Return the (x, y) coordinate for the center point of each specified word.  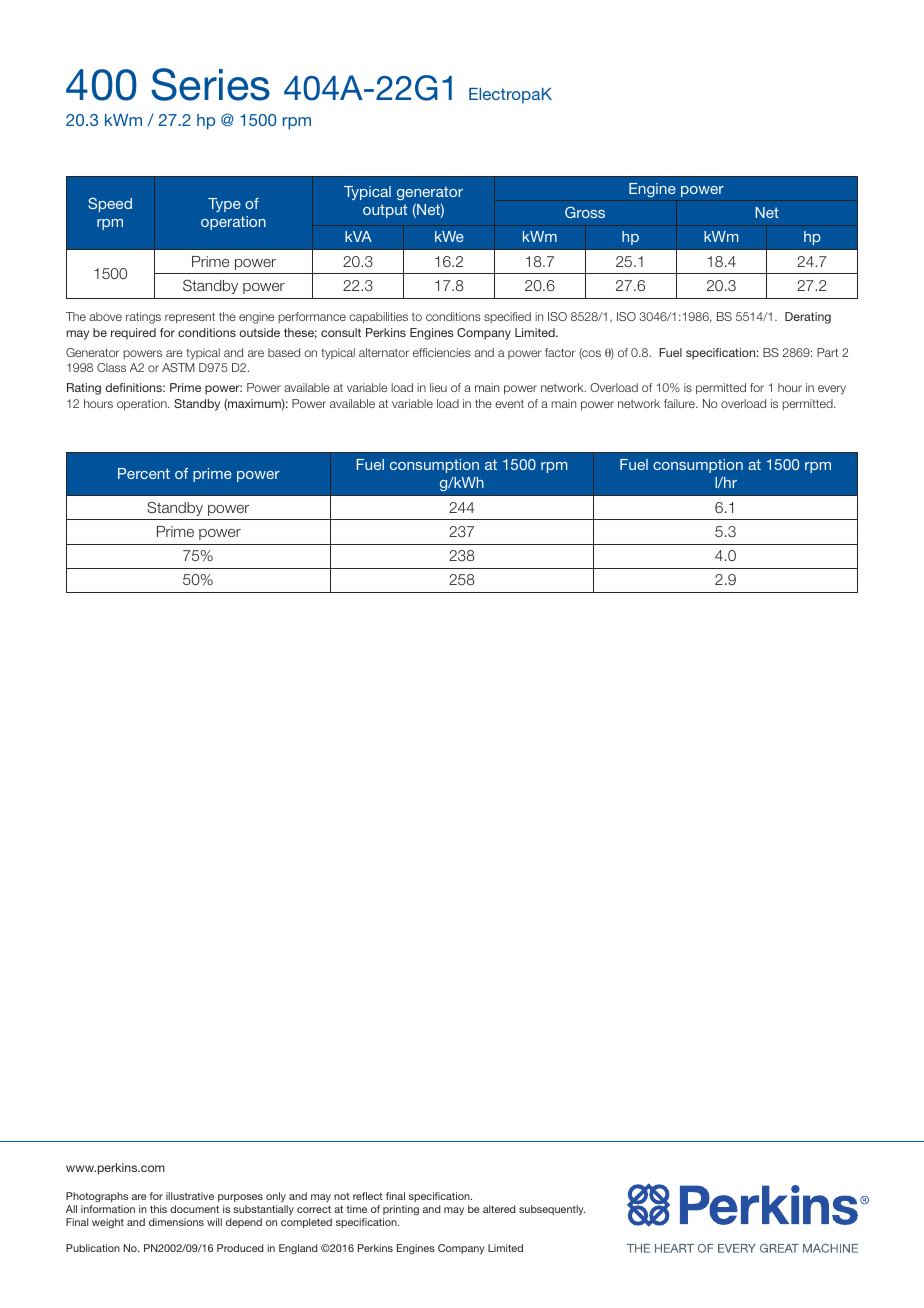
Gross (585, 212)
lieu (438, 387)
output (385, 211)
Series (210, 84)
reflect (368, 1196)
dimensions (176, 1222)
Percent (144, 473)
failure (680, 403)
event (509, 404)
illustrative (190, 1196)
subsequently (552, 1210)
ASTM (178, 367)
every (832, 390)
